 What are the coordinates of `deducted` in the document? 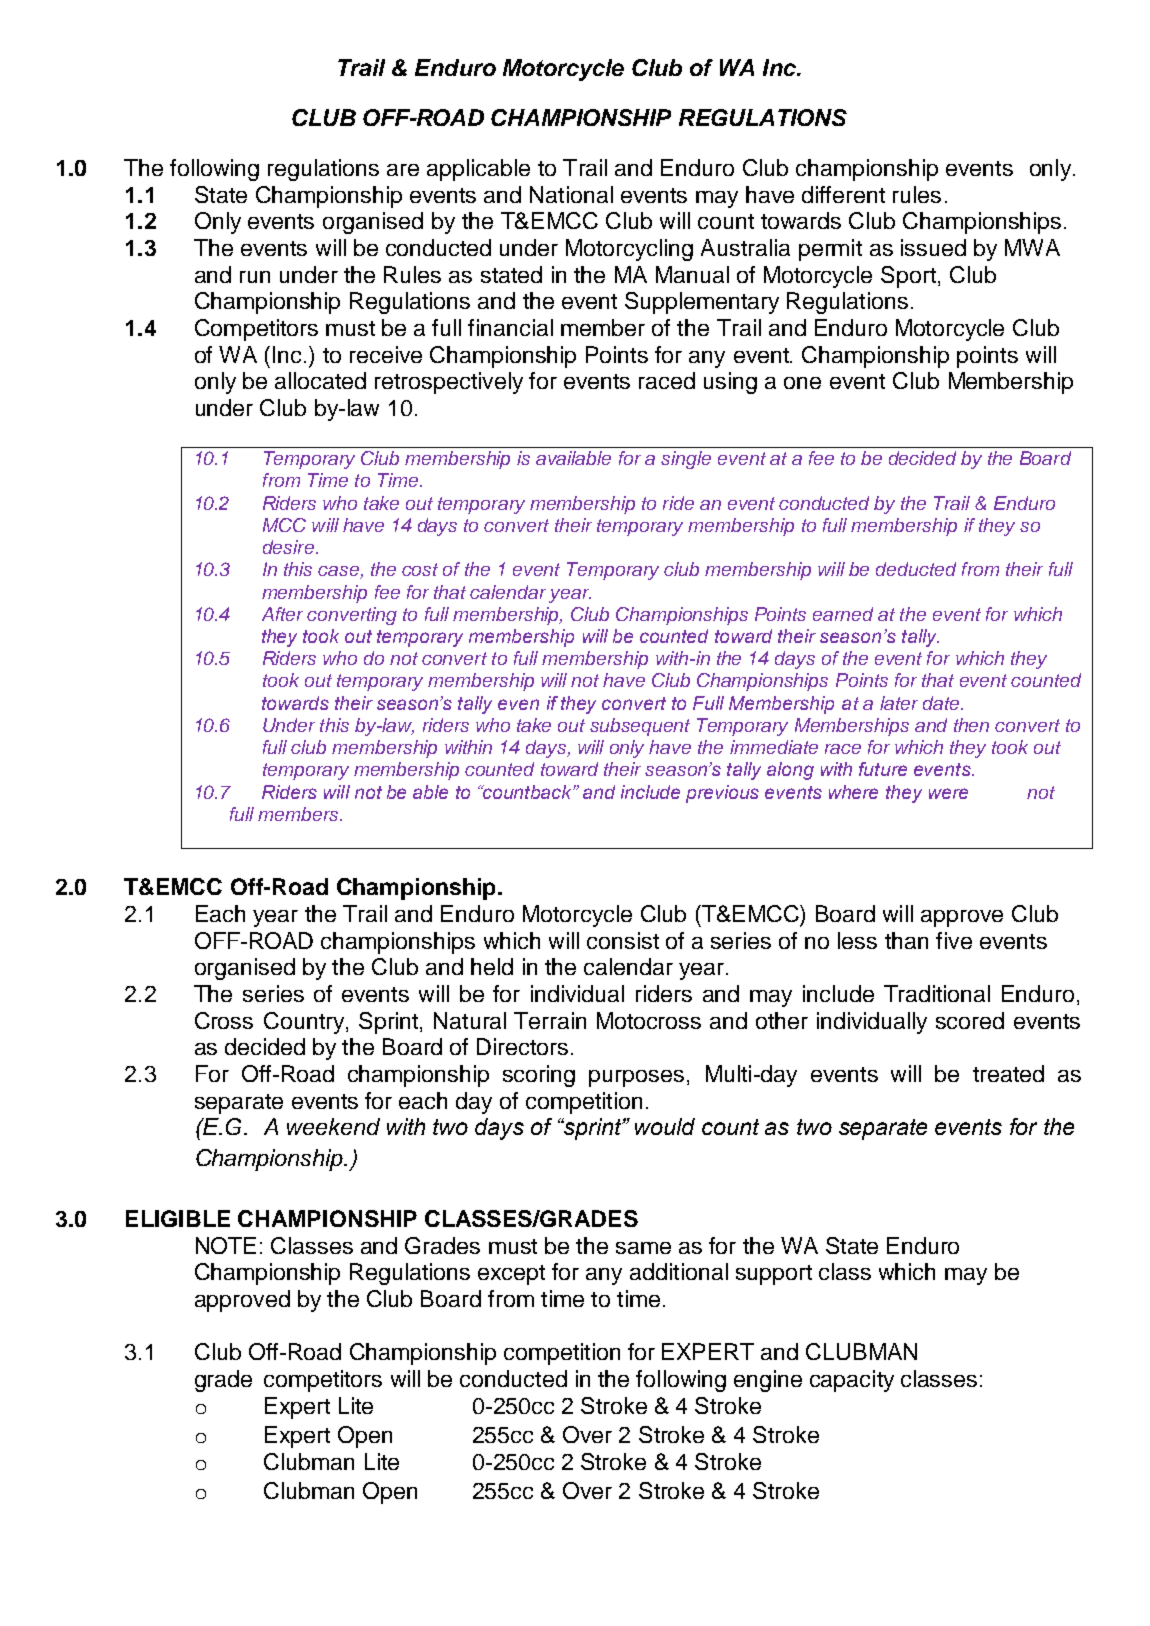 It's located at (916, 569).
